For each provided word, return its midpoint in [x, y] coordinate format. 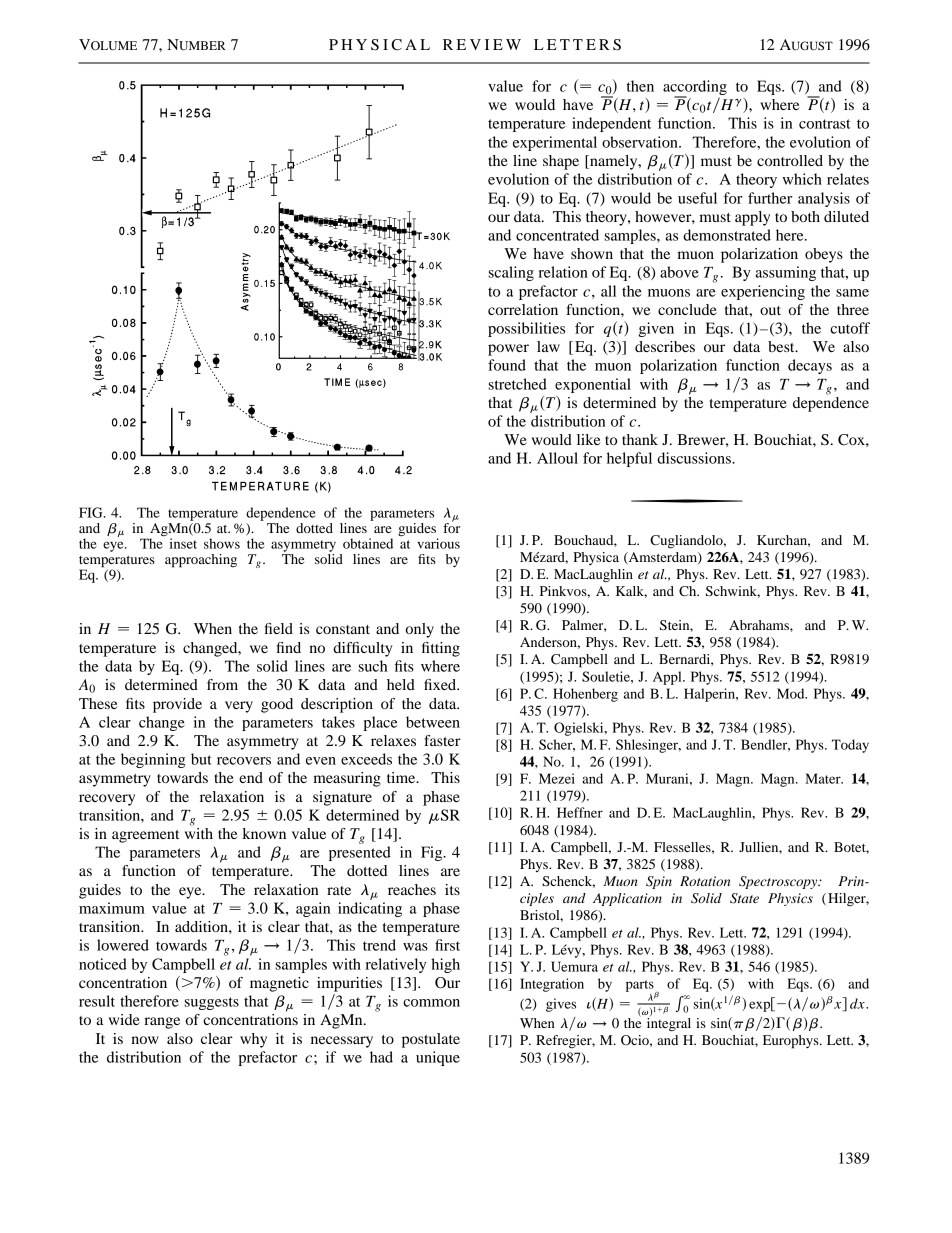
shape [561, 162]
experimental [555, 143]
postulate [431, 1040]
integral [669, 1025]
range [162, 1023]
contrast [825, 124]
